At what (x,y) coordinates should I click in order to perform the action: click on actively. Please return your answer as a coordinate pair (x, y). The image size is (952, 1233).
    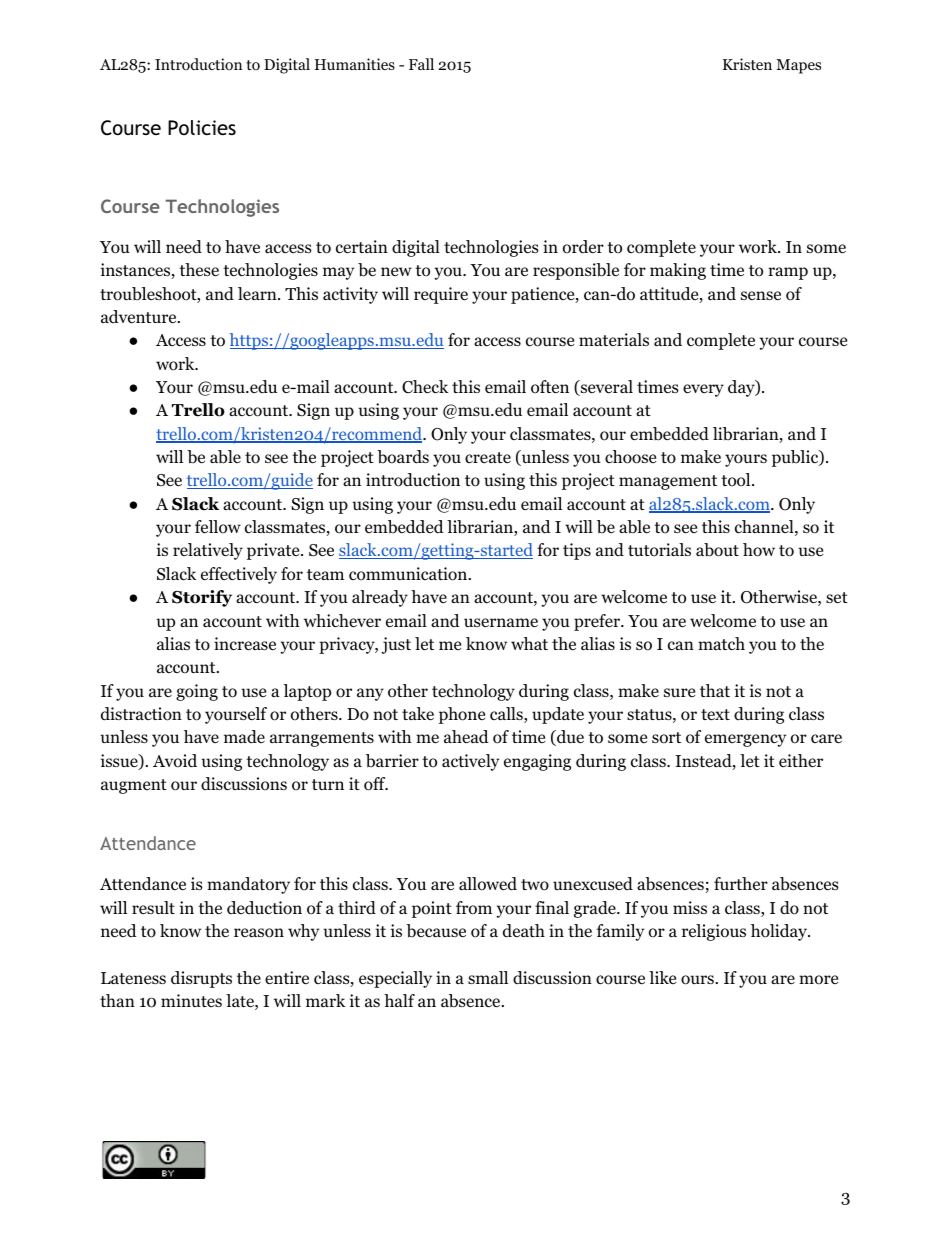
    Looking at the image, I should click on (470, 762).
